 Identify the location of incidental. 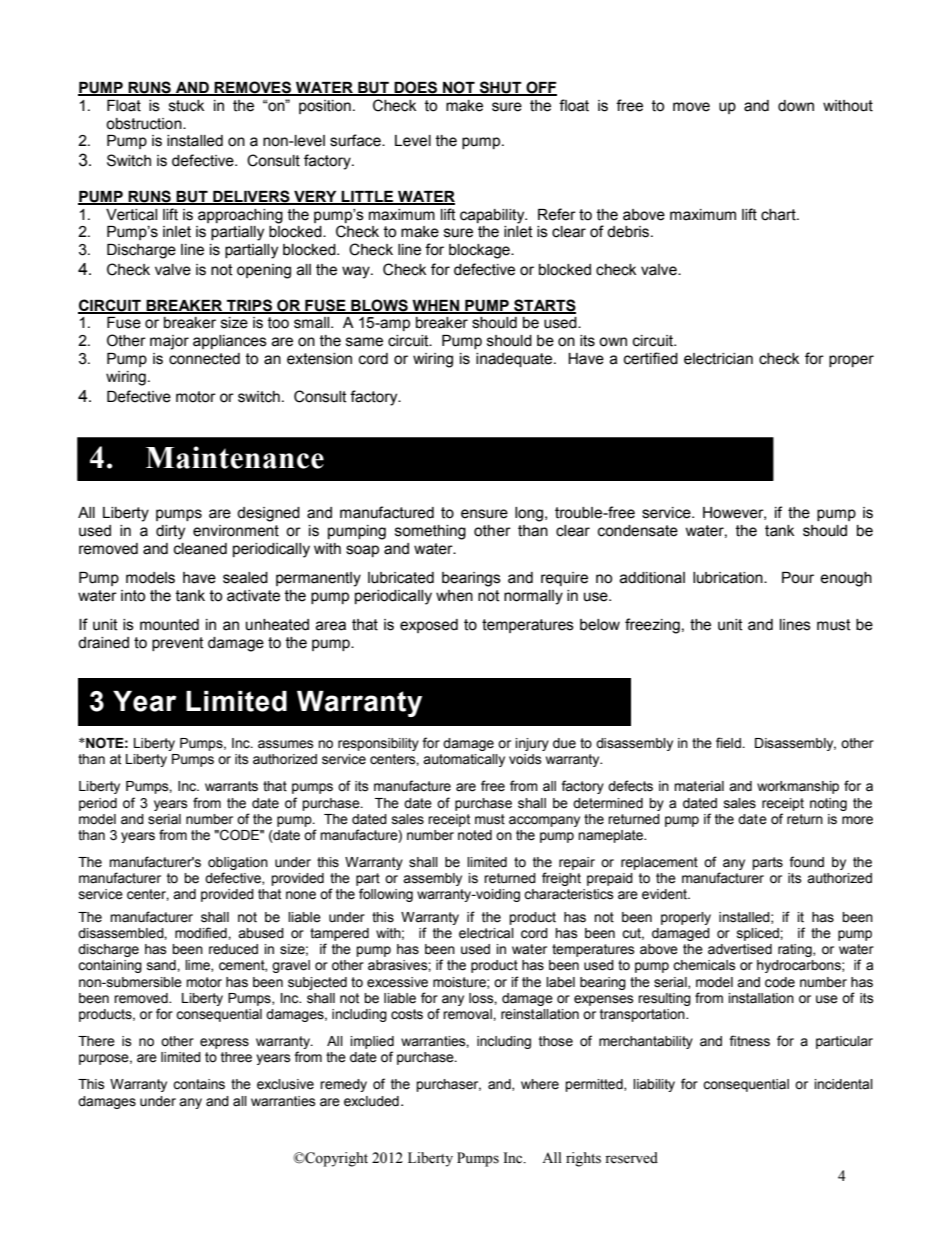
(844, 1084).
